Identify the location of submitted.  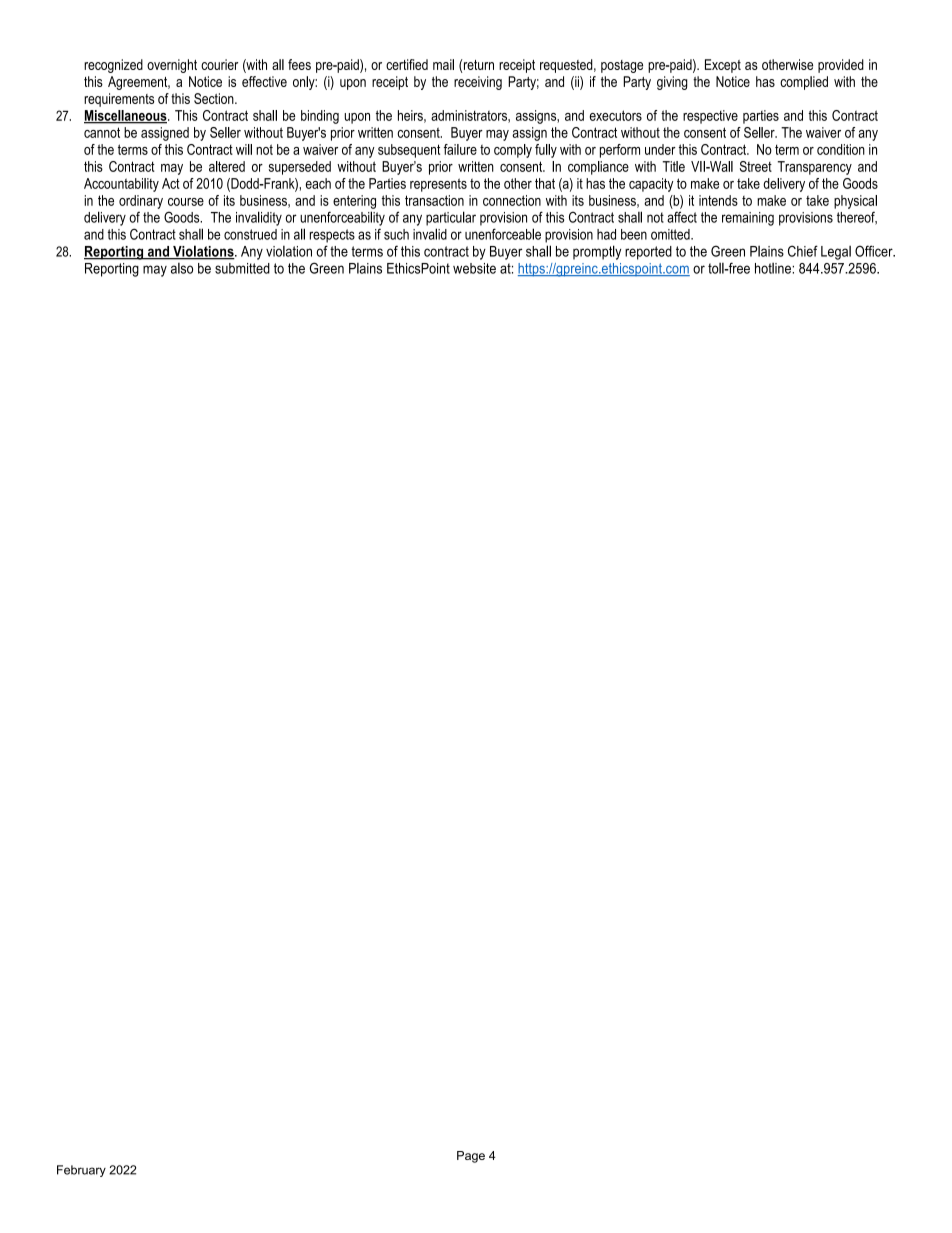
(242, 268).
